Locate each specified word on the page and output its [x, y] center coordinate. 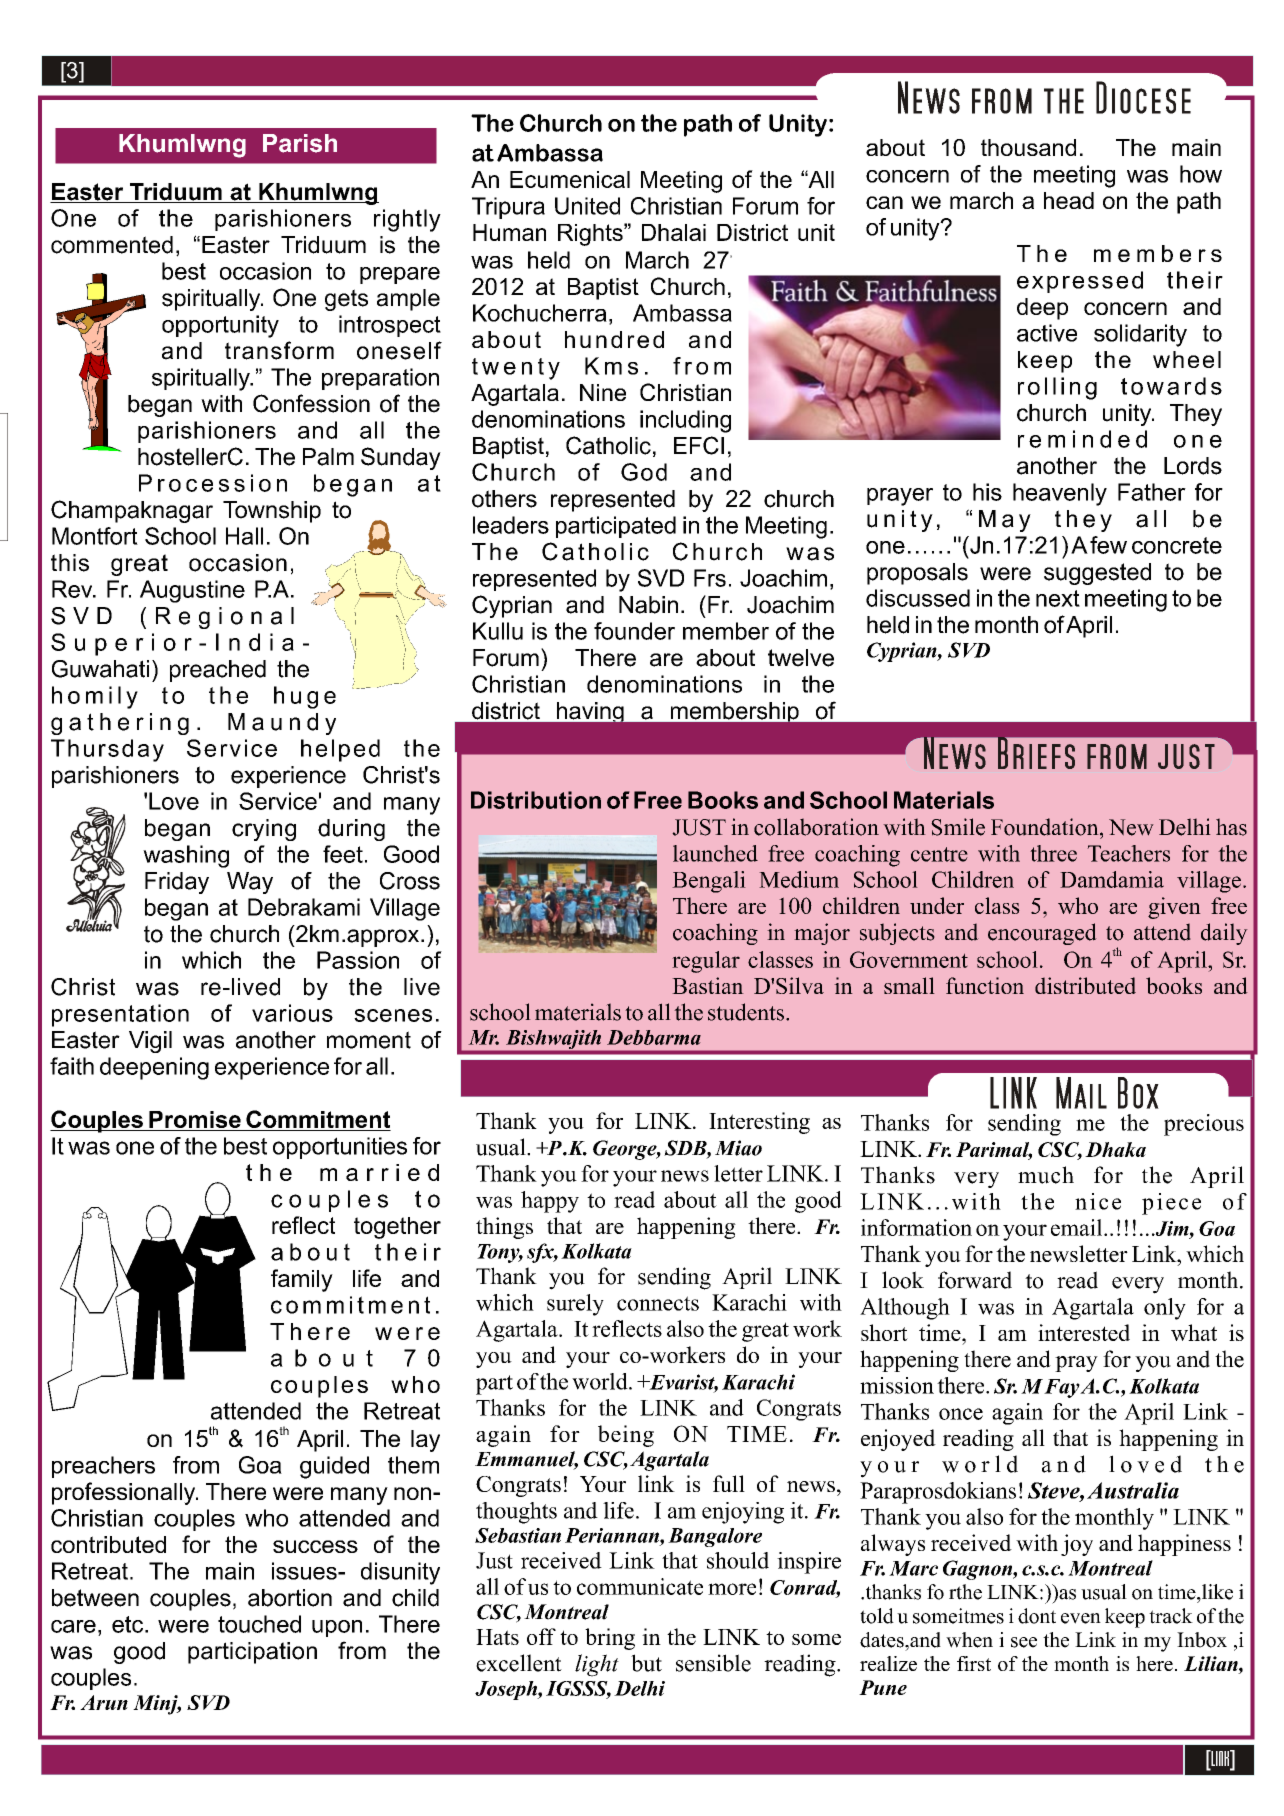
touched [259, 1624]
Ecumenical [570, 179]
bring [610, 1639]
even [1081, 1618]
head [1069, 200]
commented [112, 245]
